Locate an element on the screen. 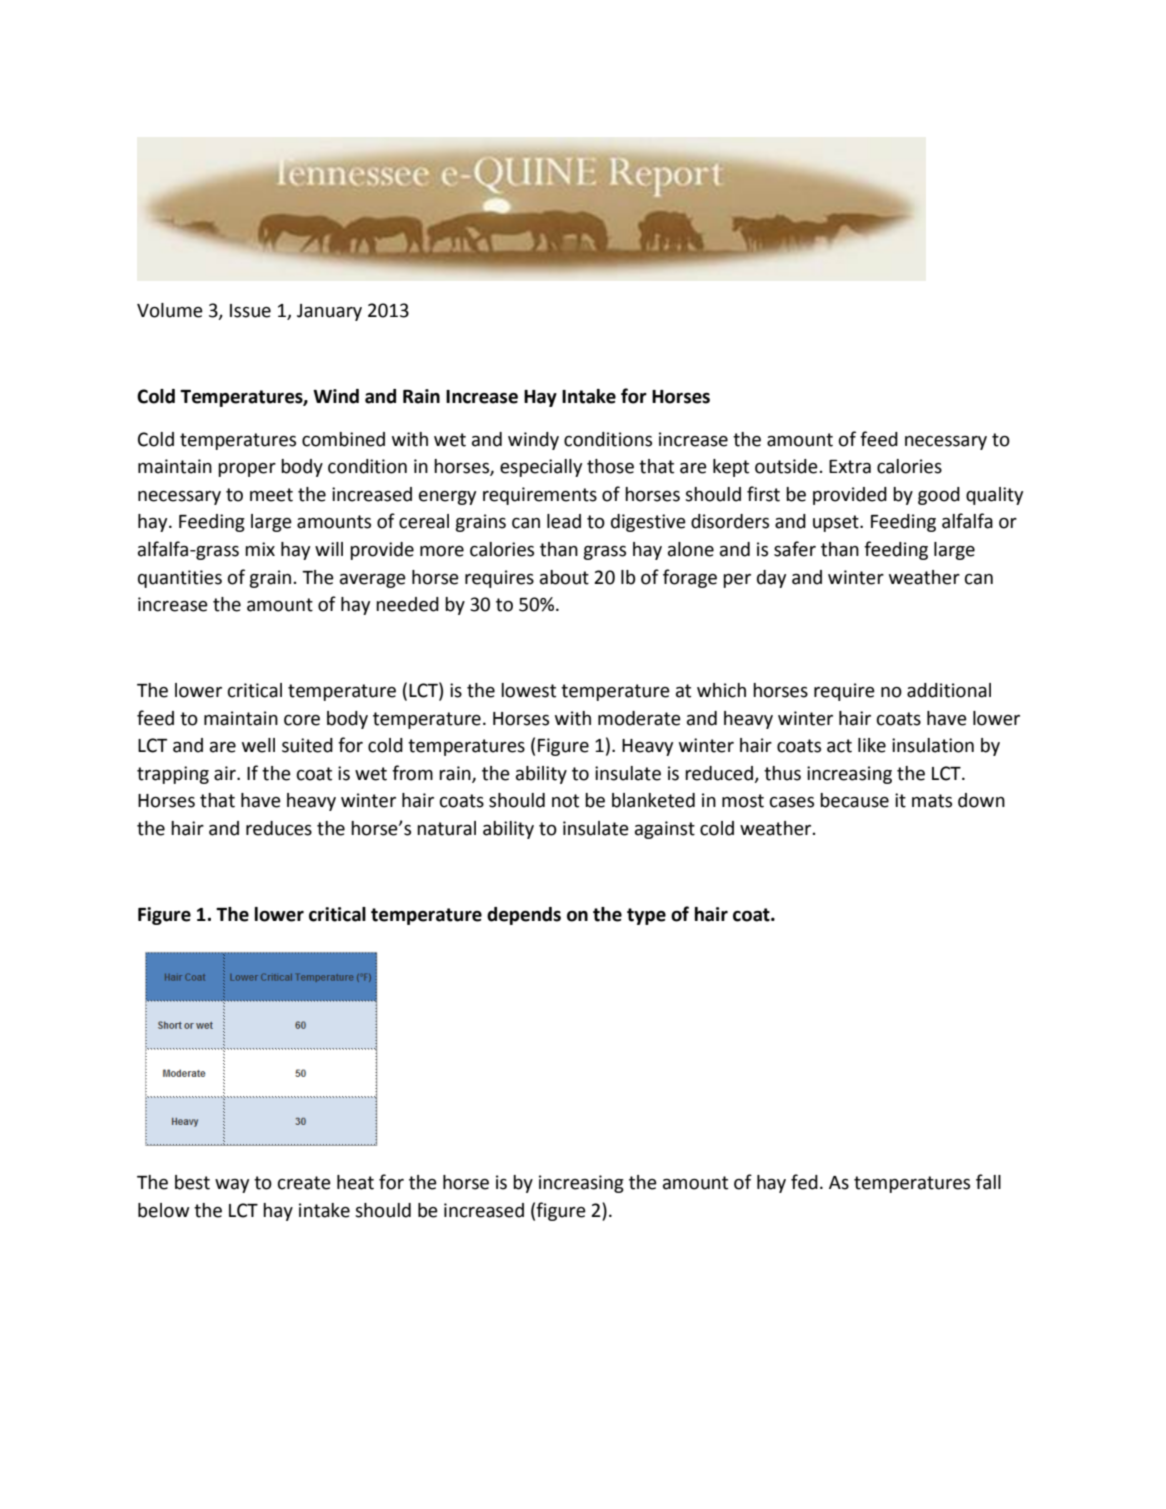 This screenshot has height=1509, width=1166. those is located at coordinates (610, 466).
